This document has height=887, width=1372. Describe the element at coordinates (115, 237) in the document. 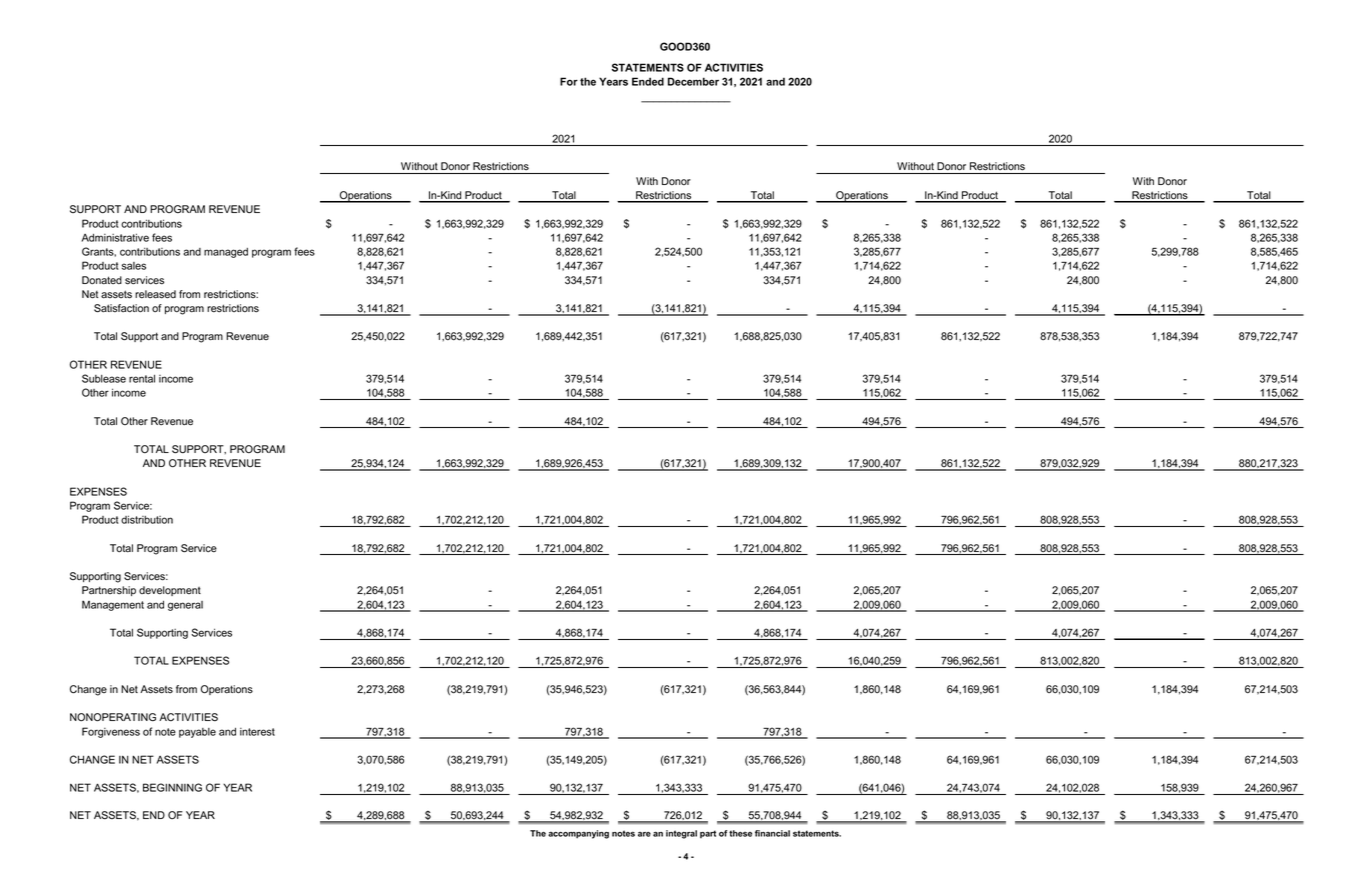

I see `Administrative` at that location.
